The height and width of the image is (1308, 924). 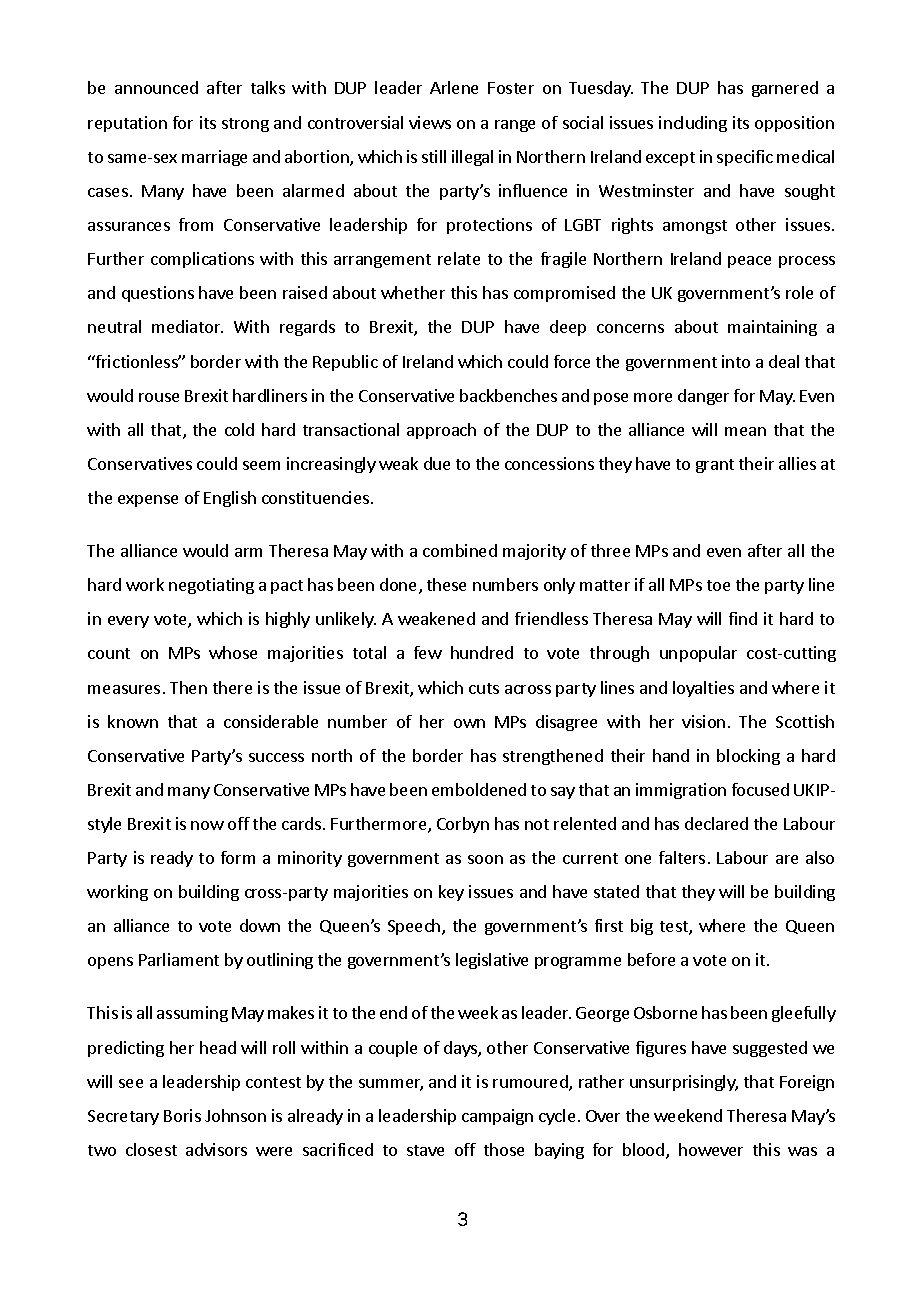 I want to click on announced, so click(x=156, y=87).
